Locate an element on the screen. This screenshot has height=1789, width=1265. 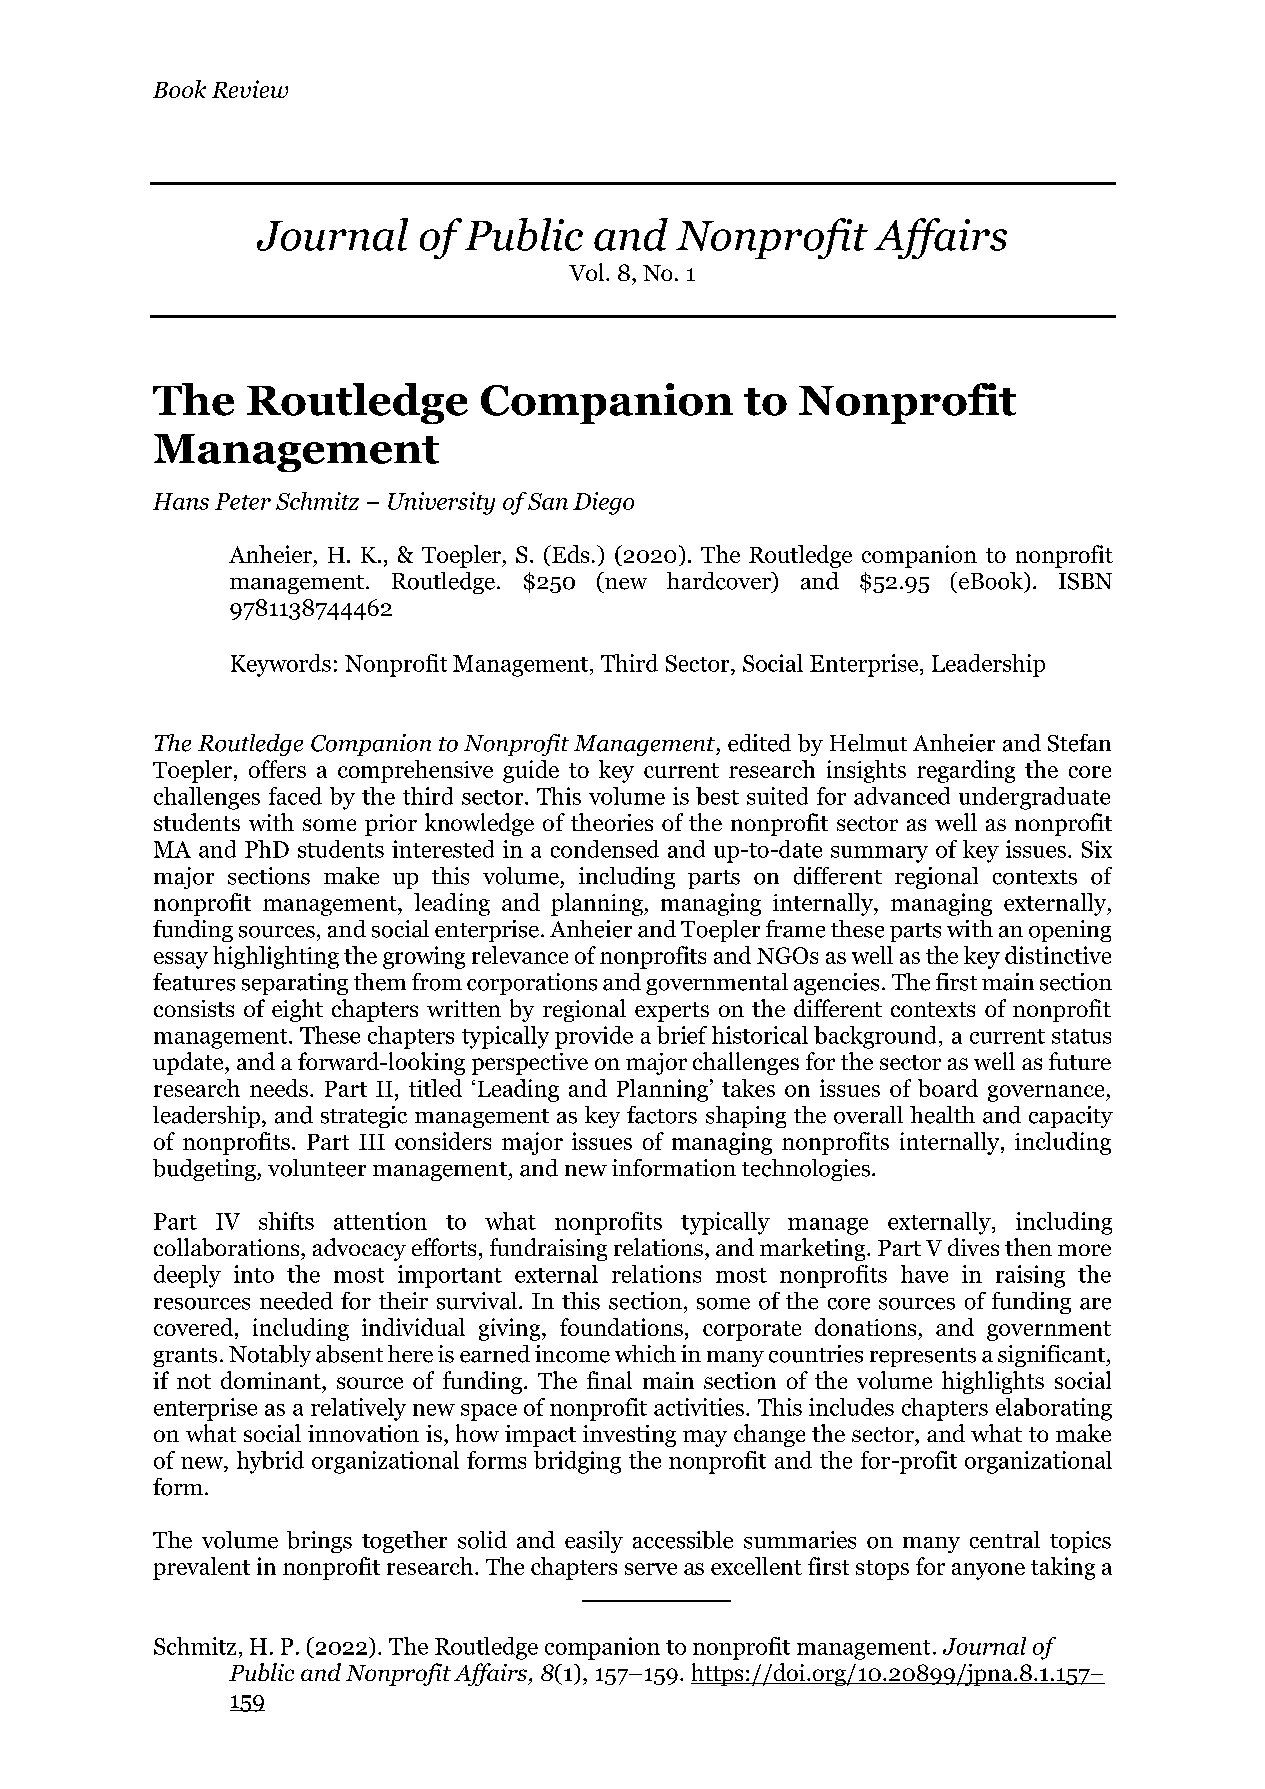
brings is located at coordinates (319, 1542).
